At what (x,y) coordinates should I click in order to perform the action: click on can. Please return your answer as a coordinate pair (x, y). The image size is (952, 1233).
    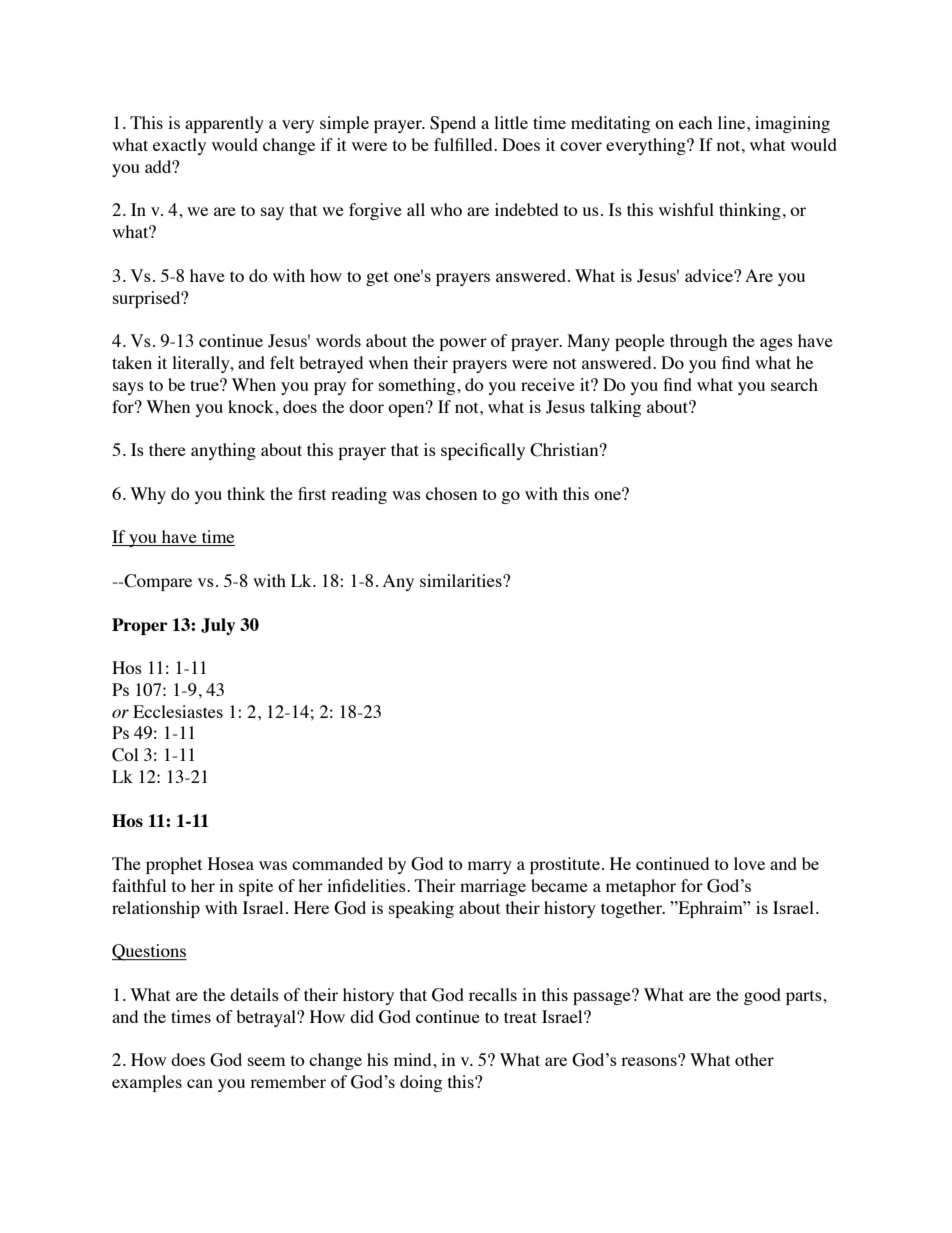
    Looking at the image, I should click on (200, 1083).
